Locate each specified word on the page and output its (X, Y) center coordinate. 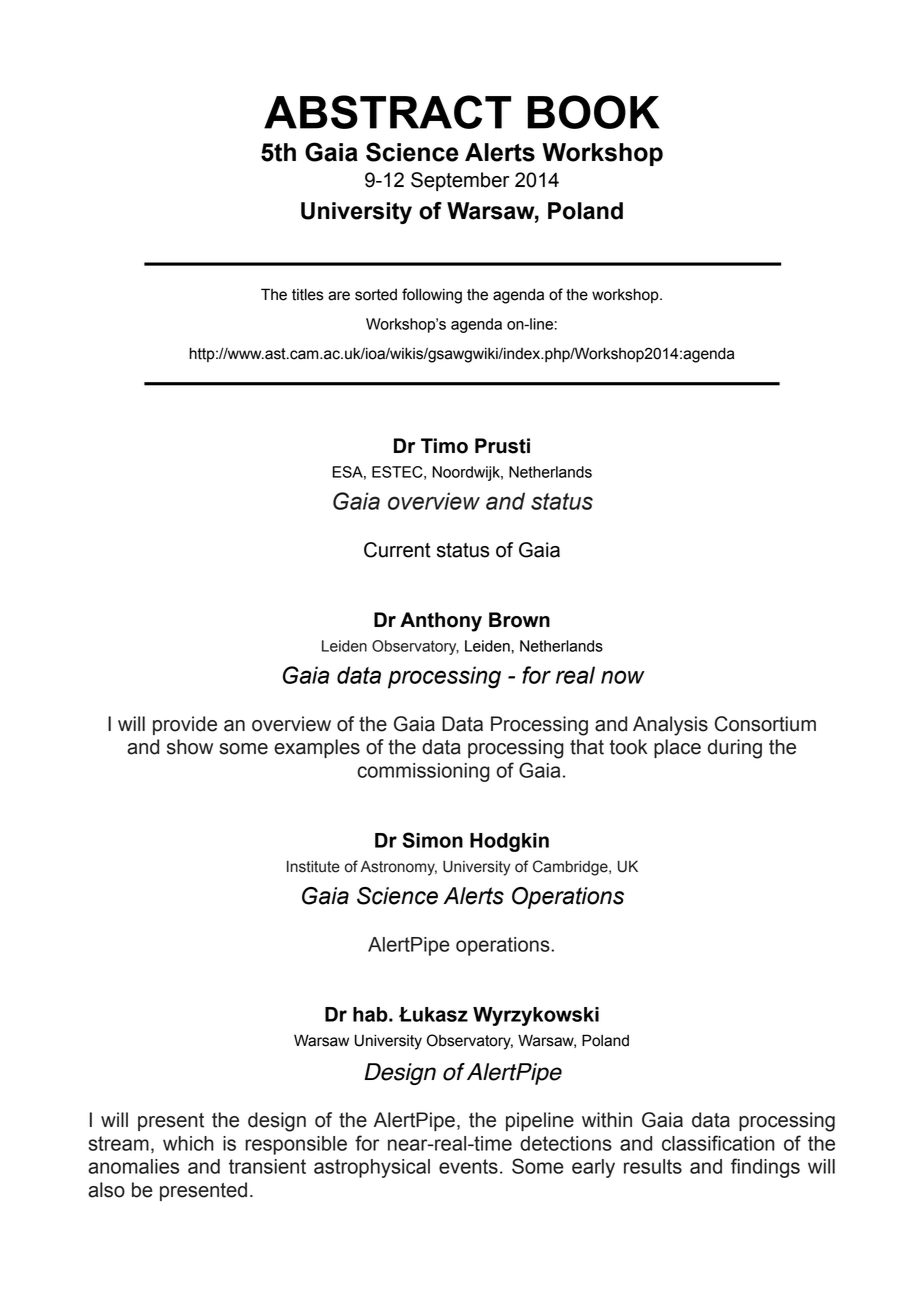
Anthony (441, 622)
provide (185, 725)
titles (308, 294)
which (188, 1143)
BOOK (593, 112)
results (653, 1166)
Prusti (502, 446)
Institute (313, 867)
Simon (432, 840)
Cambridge (571, 868)
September (460, 181)
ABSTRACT (387, 112)
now (623, 677)
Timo (444, 446)
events (468, 1166)
